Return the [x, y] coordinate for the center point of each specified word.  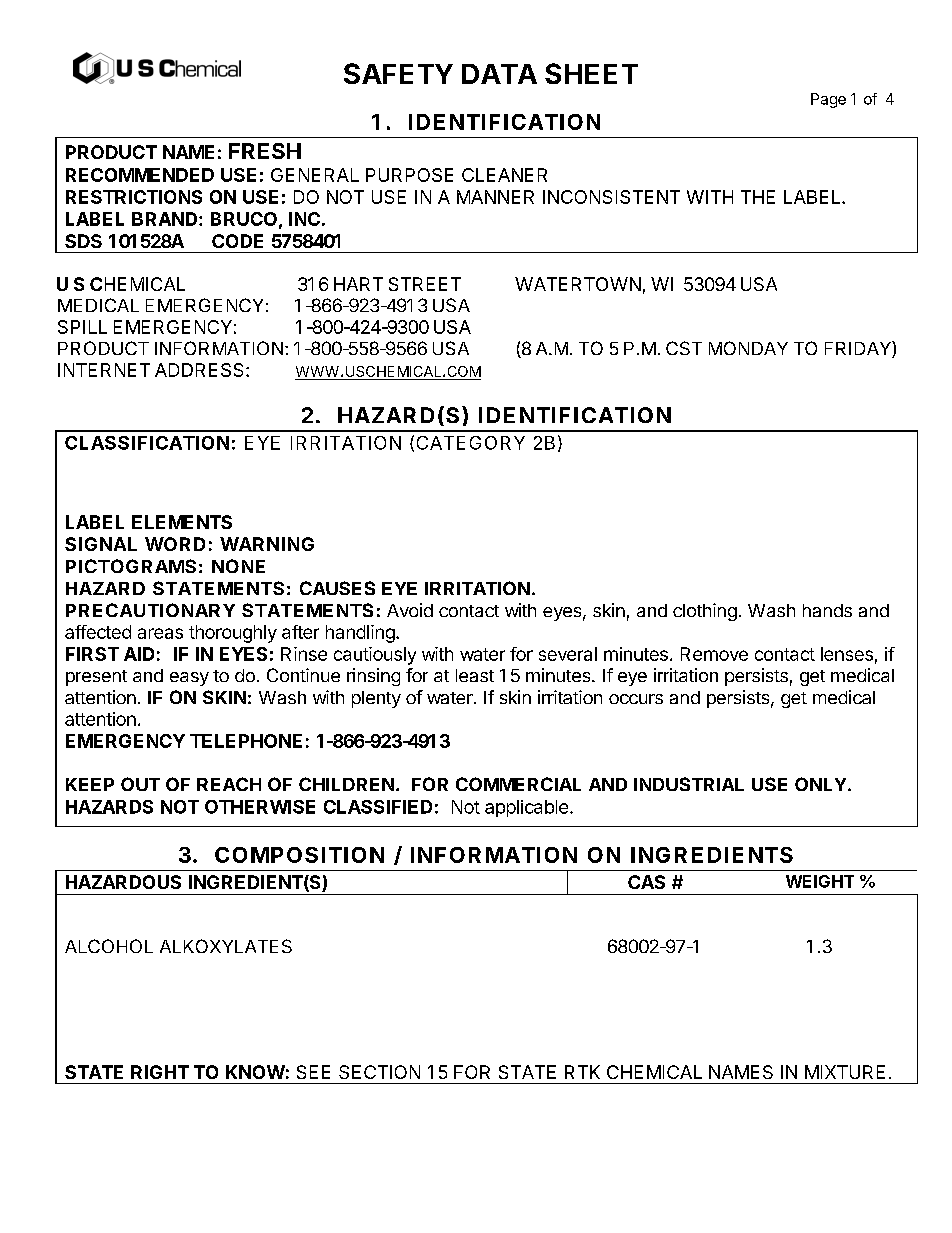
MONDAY [748, 348]
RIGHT [160, 1072]
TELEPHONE [246, 741]
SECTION [379, 1072]
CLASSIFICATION [147, 443]
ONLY [820, 784]
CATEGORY [471, 443]
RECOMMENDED [140, 175]
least [475, 675]
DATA [499, 74]
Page [828, 100]
